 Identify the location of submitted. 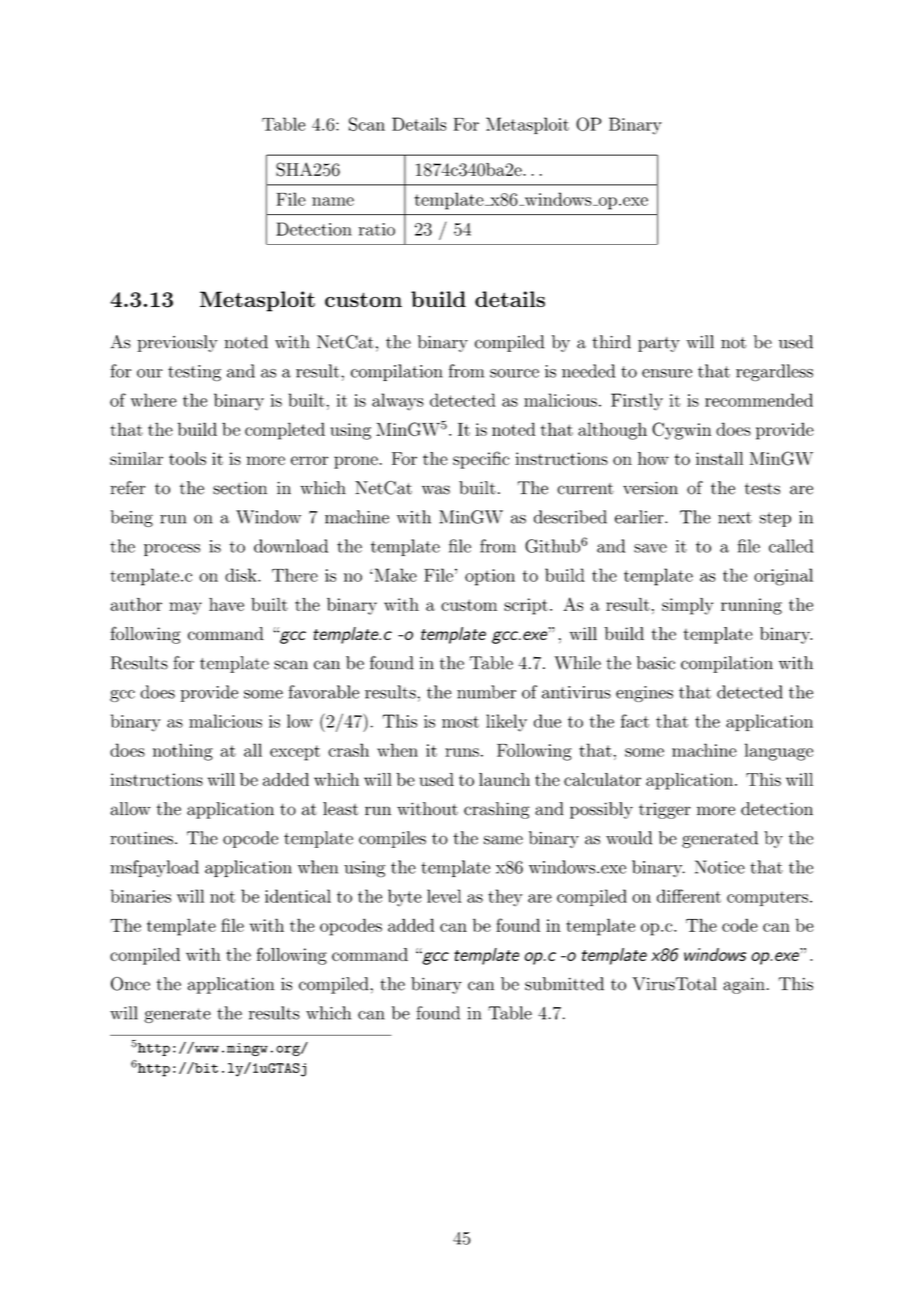
(564, 984).
